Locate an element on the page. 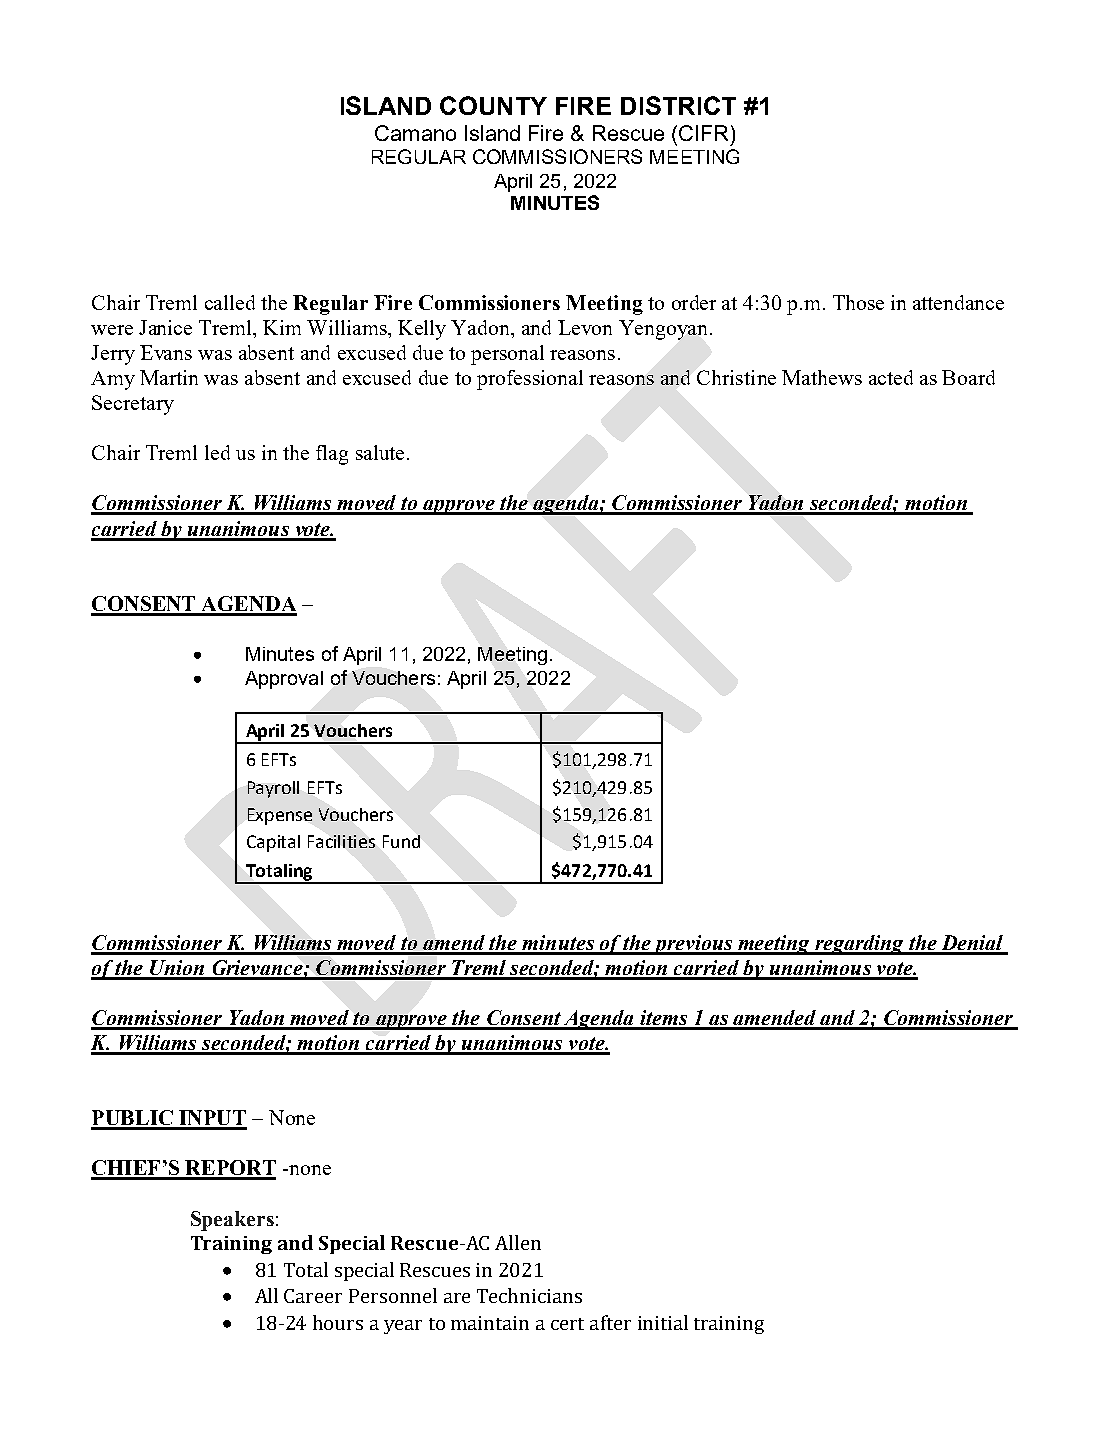 The height and width of the page is (1438, 1111). COUNTY is located at coordinates (493, 105).
